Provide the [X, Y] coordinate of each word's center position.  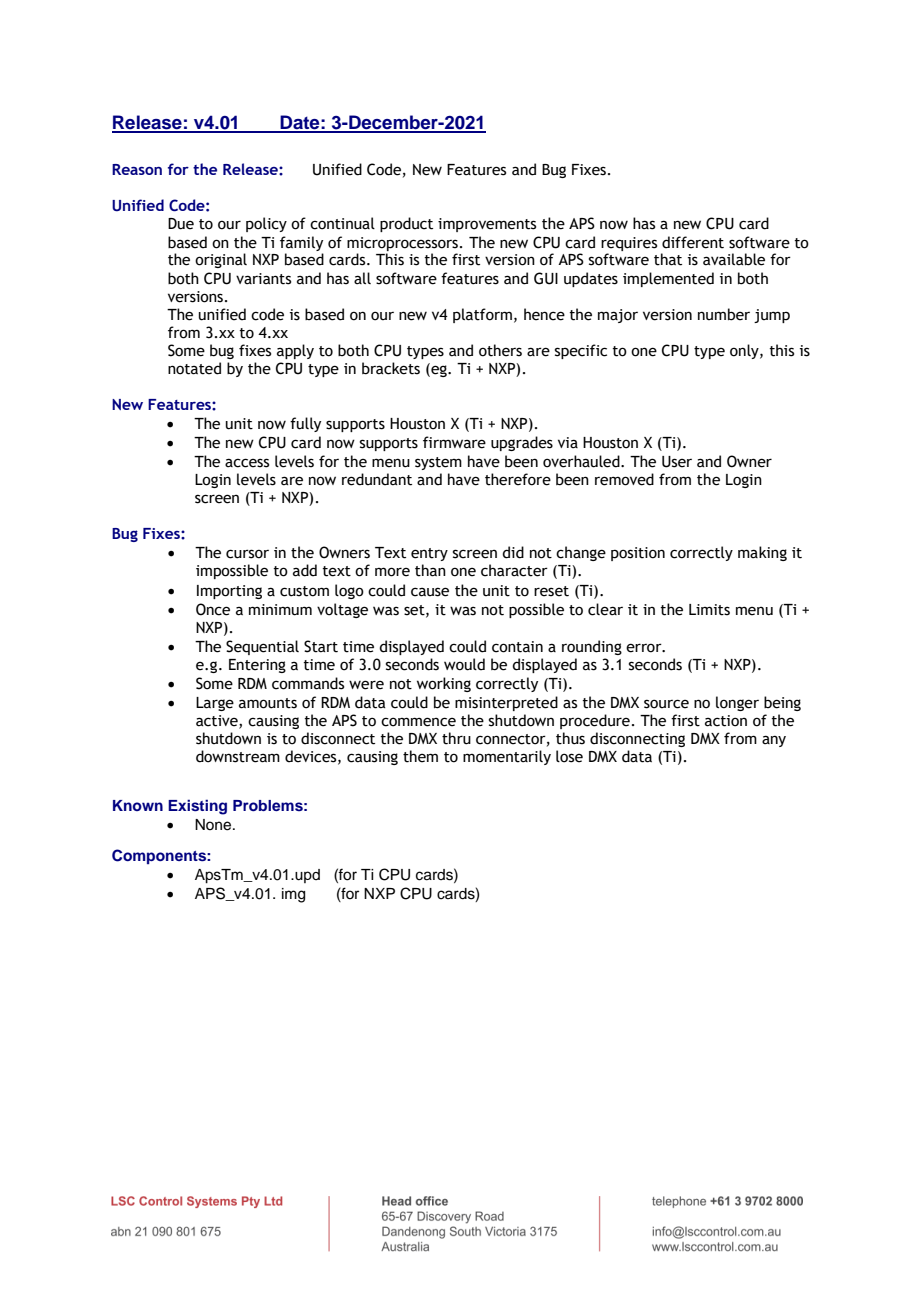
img [293, 895]
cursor [247, 554]
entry [429, 554]
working [444, 684]
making [762, 553]
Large [215, 704]
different [693, 242]
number [724, 314]
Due [181, 224]
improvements [487, 225]
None [214, 825]
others [500, 350]
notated [194, 368]
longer [737, 703]
